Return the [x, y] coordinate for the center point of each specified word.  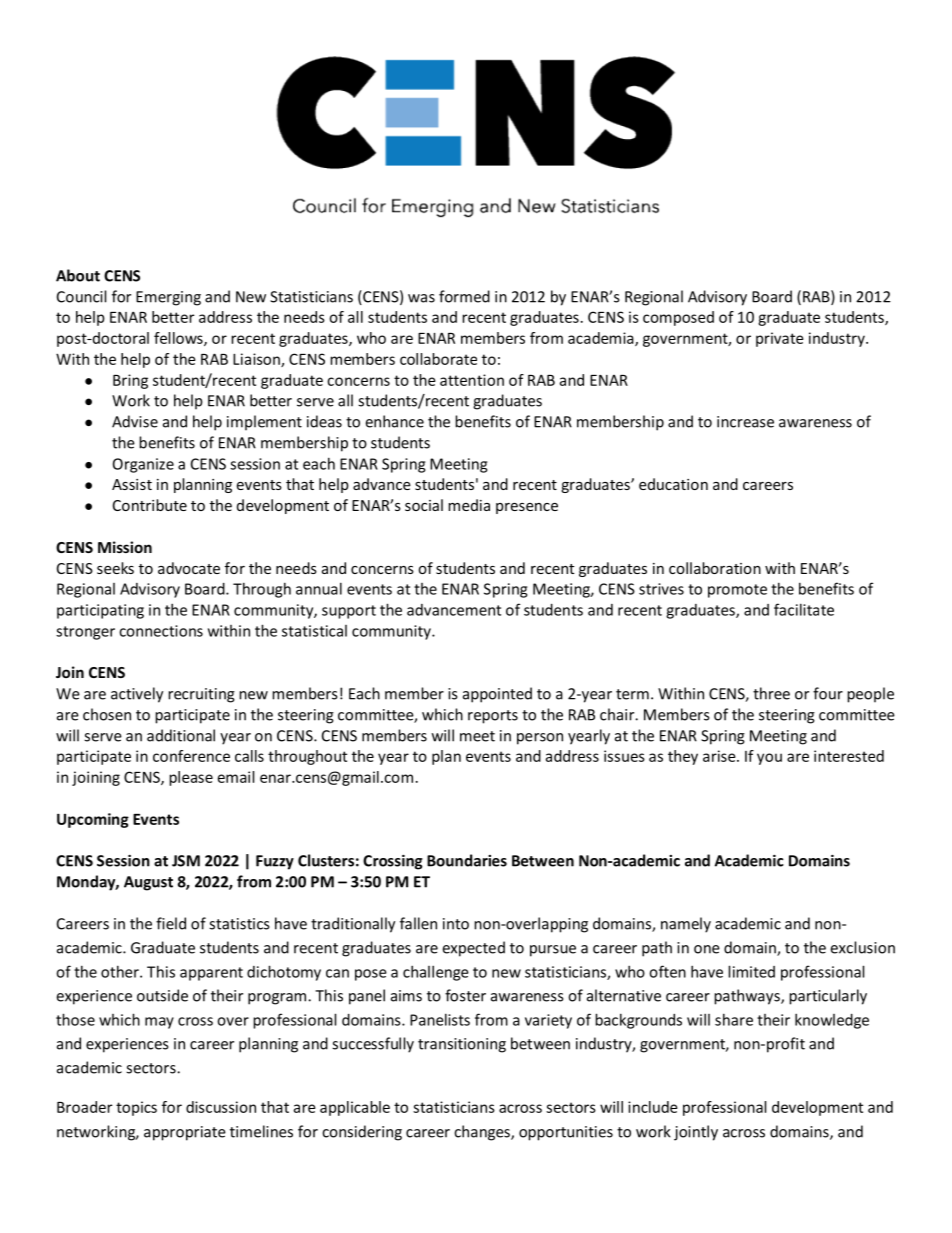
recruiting [201, 695]
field [171, 923]
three [771, 693]
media [469, 505]
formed [464, 296]
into [456, 924]
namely [686, 925]
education [673, 484]
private [780, 339]
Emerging [168, 298]
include [653, 1107]
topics [136, 1108]
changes [483, 1133]
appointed [497, 695]
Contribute [150, 505]
